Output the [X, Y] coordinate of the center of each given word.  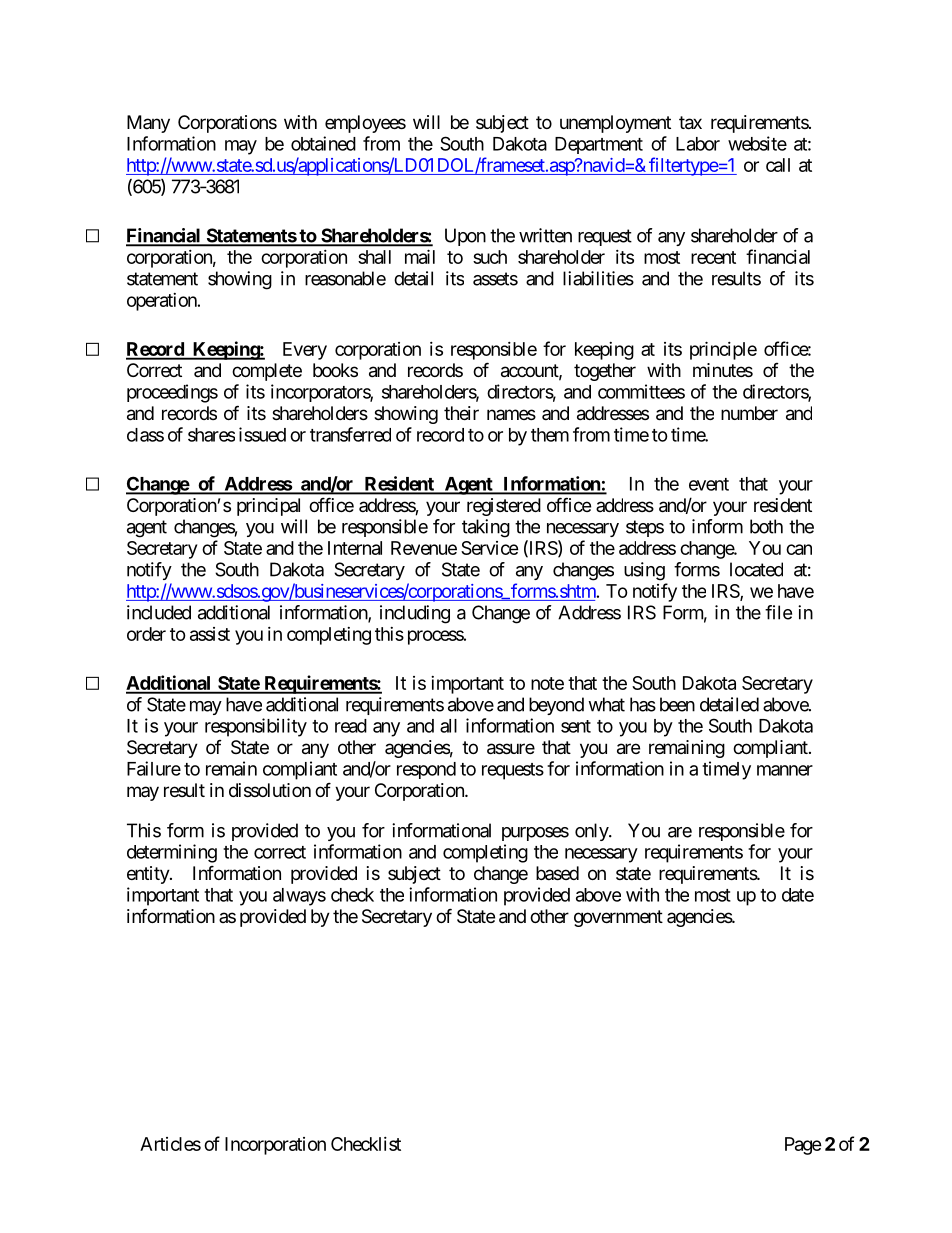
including [415, 614]
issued [262, 434]
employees [365, 124]
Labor [698, 144]
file [778, 612]
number [749, 413]
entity [149, 875]
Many [148, 124]
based [557, 873]
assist [210, 634]
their [461, 413]
